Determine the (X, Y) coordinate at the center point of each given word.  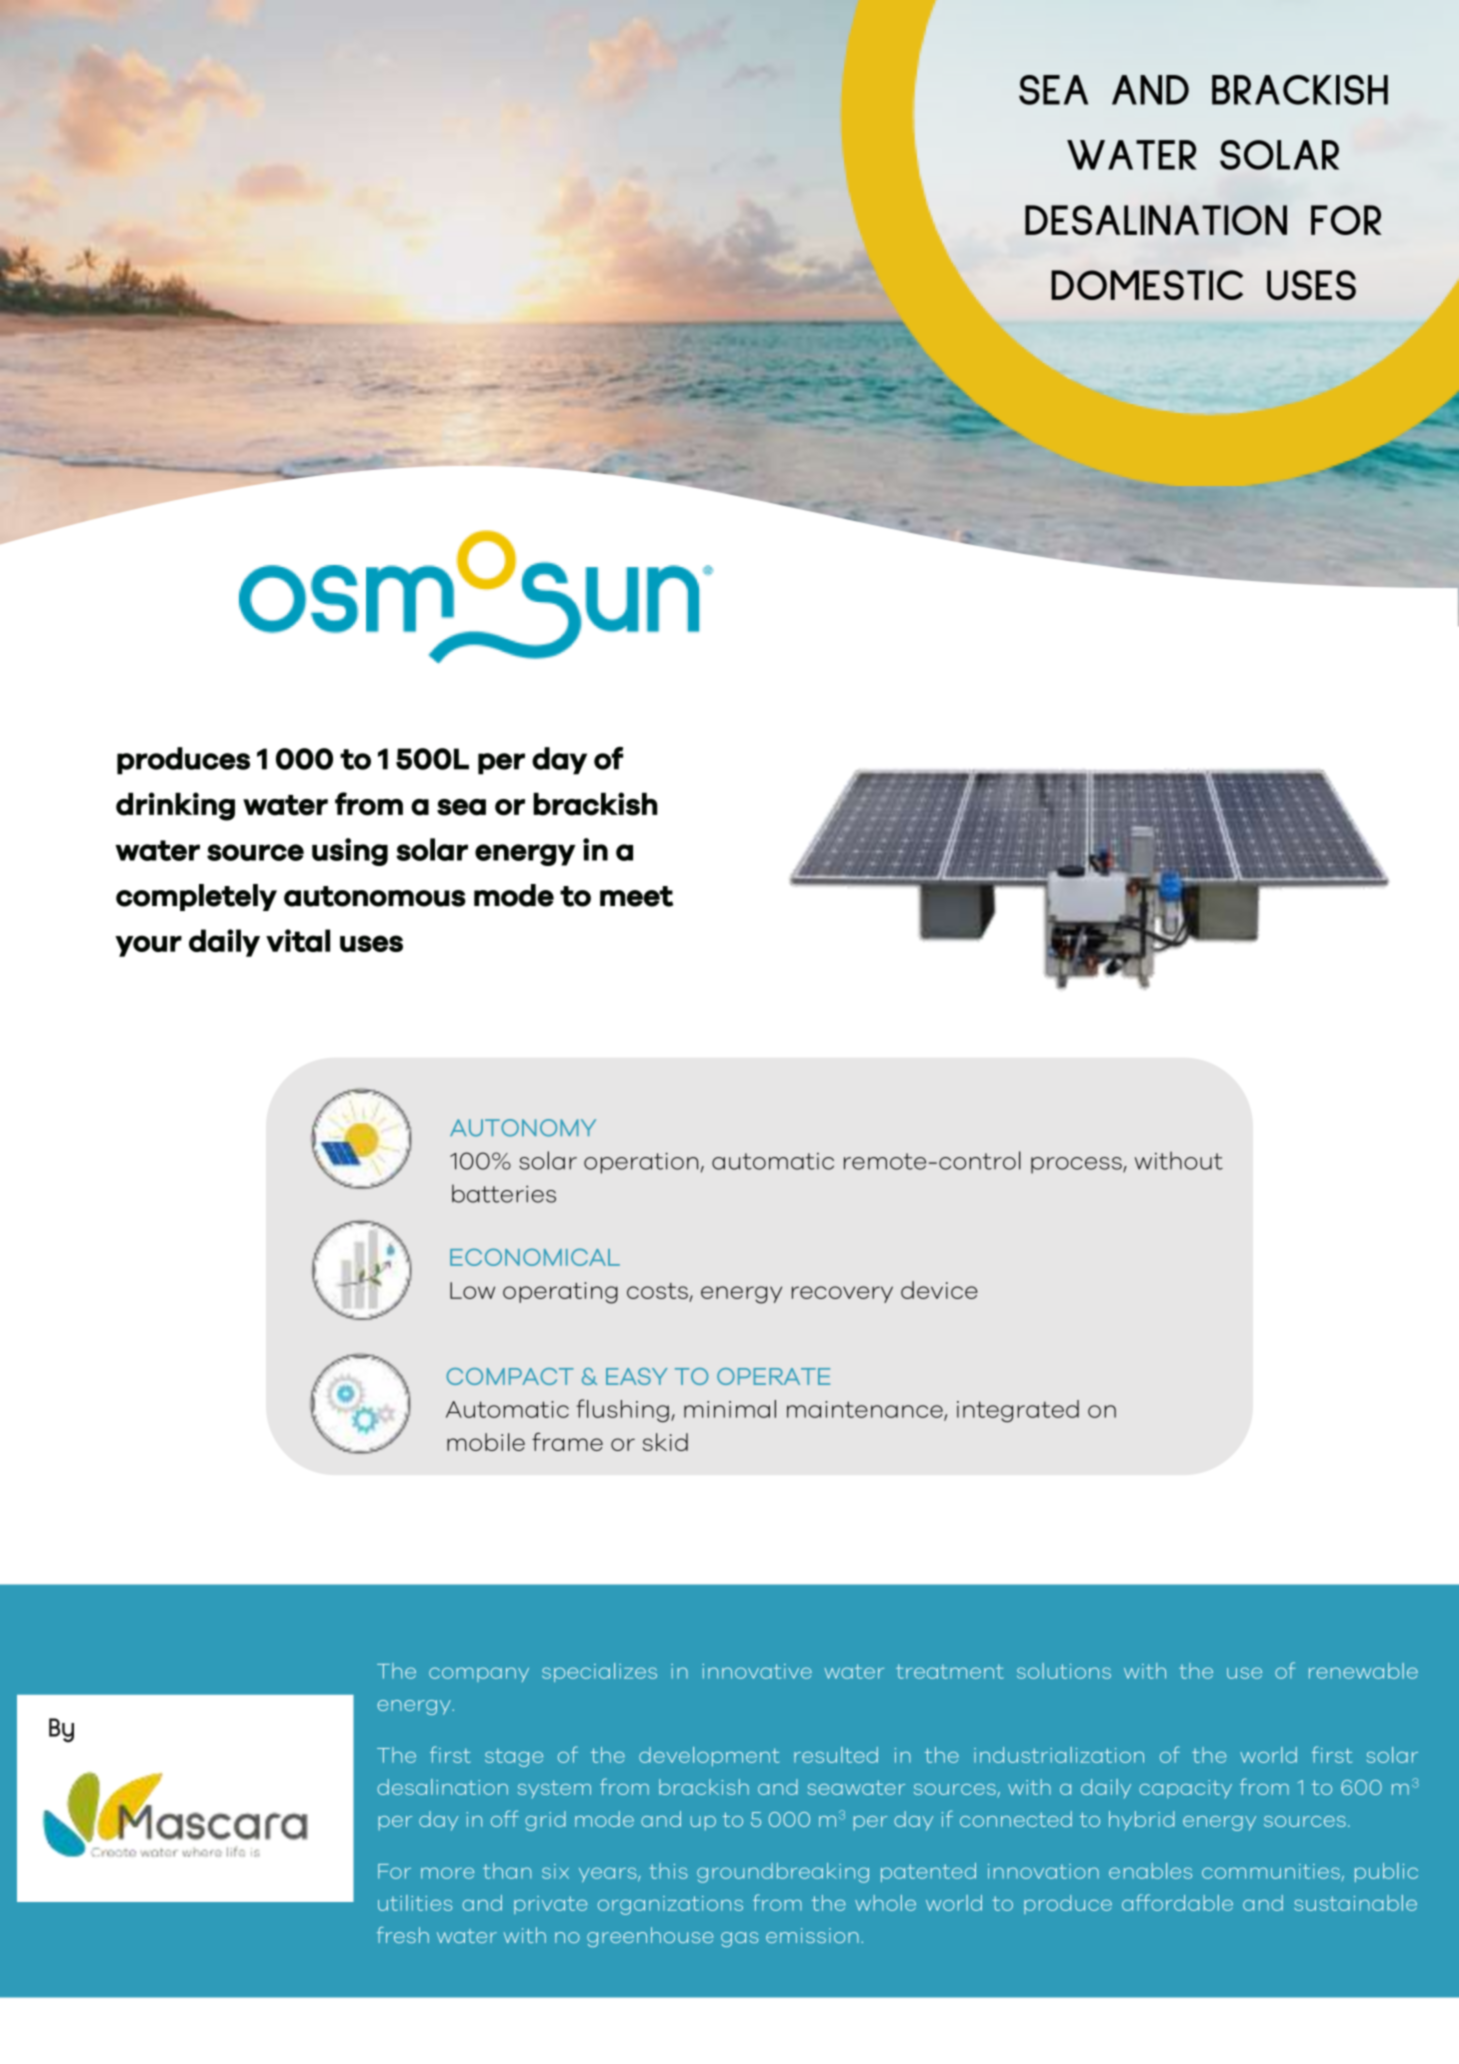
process (1077, 1165)
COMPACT (510, 1376)
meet (636, 896)
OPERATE (773, 1376)
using (350, 852)
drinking (175, 806)
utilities (415, 1903)
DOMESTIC (1147, 285)
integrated (1018, 1411)
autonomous (375, 896)
